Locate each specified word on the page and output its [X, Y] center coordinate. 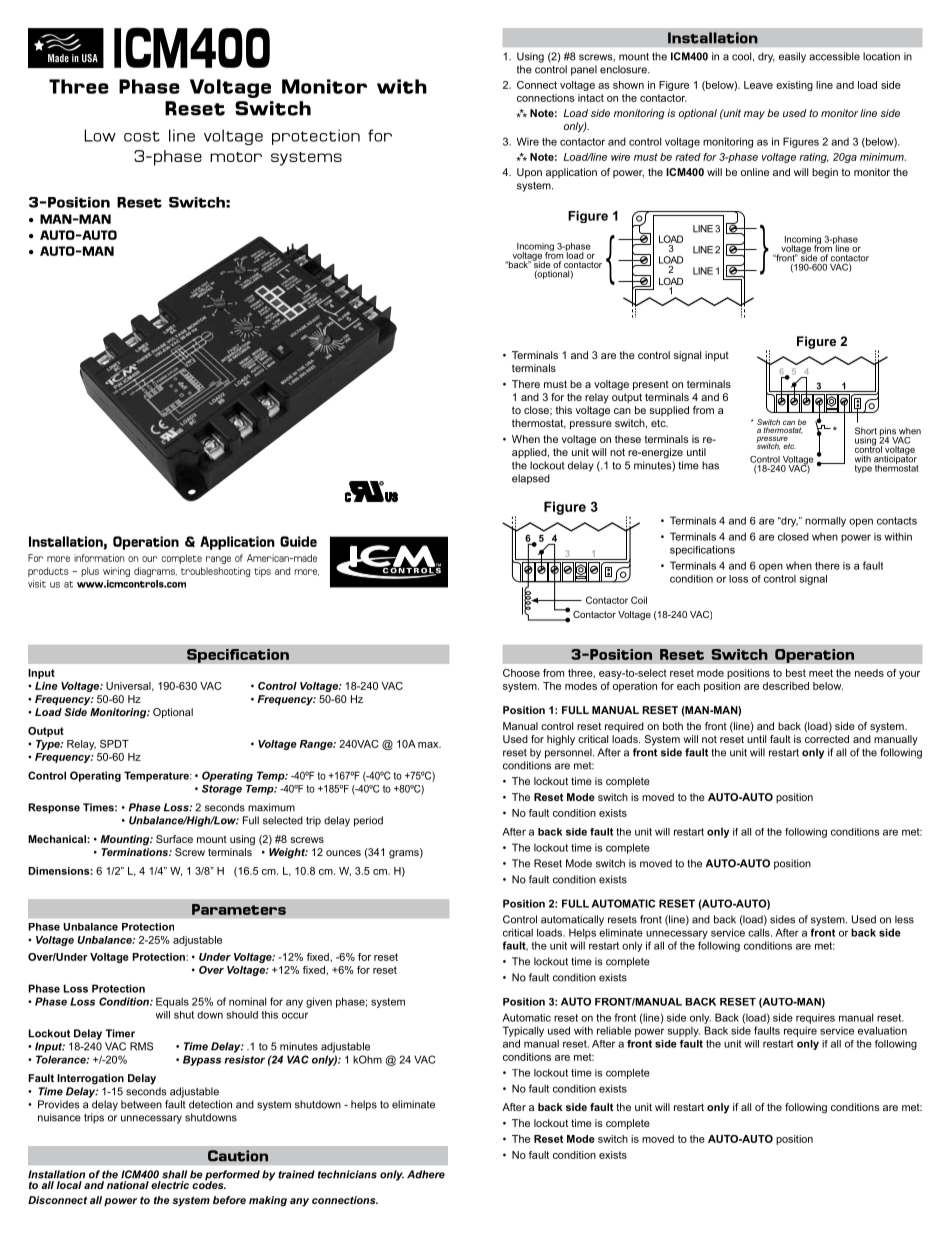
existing [794, 86]
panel [584, 70]
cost [142, 136]
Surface [174, 839]
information [99, 558]
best [796, 673]
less [904, 919]
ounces [343, 853]
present [651, 385]
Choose [521, 673]
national [128, 1185]
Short [866, 431]
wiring [116, 572]
